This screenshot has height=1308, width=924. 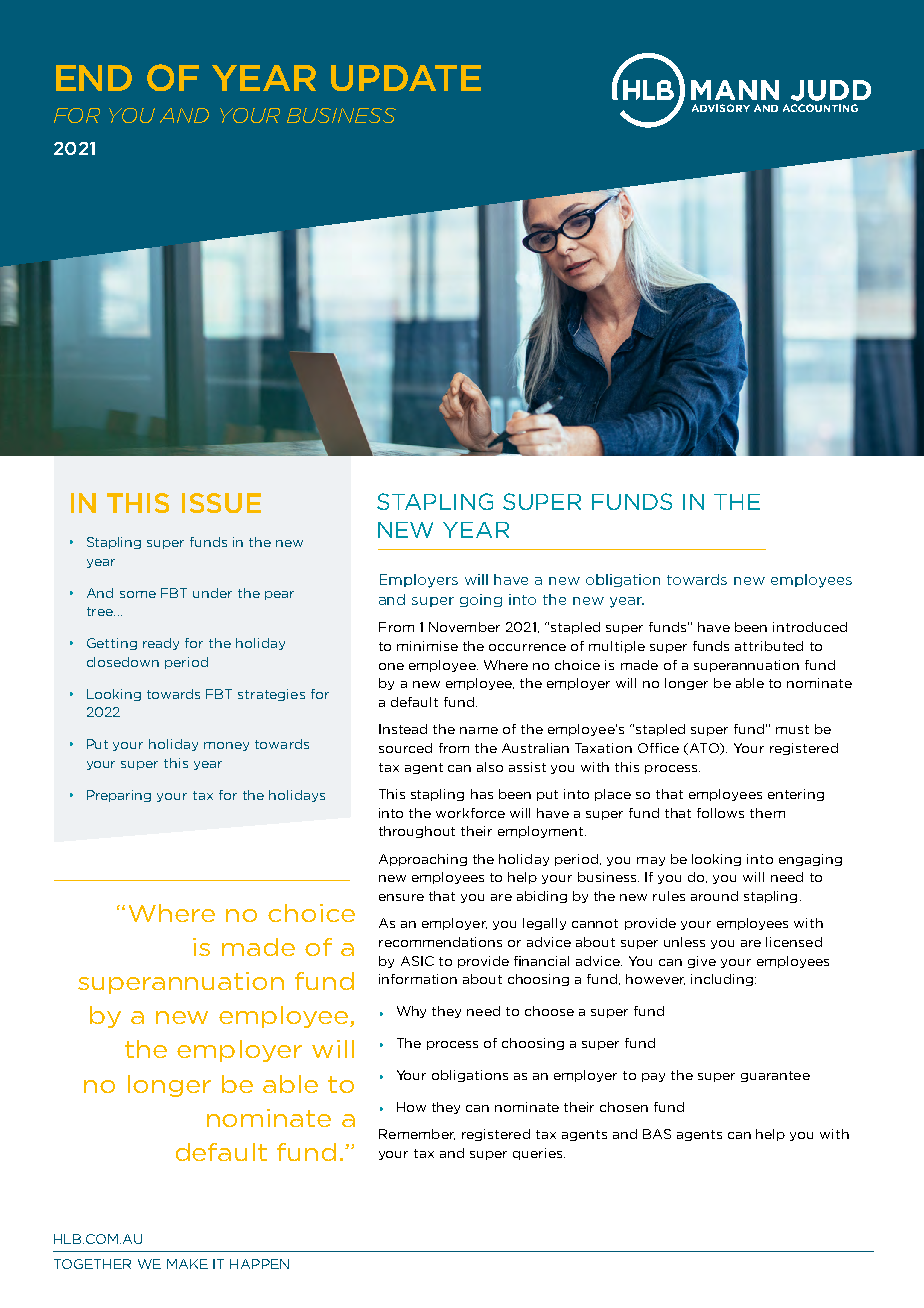 I want to click on ISSUE, so click(x=221, y=503).
